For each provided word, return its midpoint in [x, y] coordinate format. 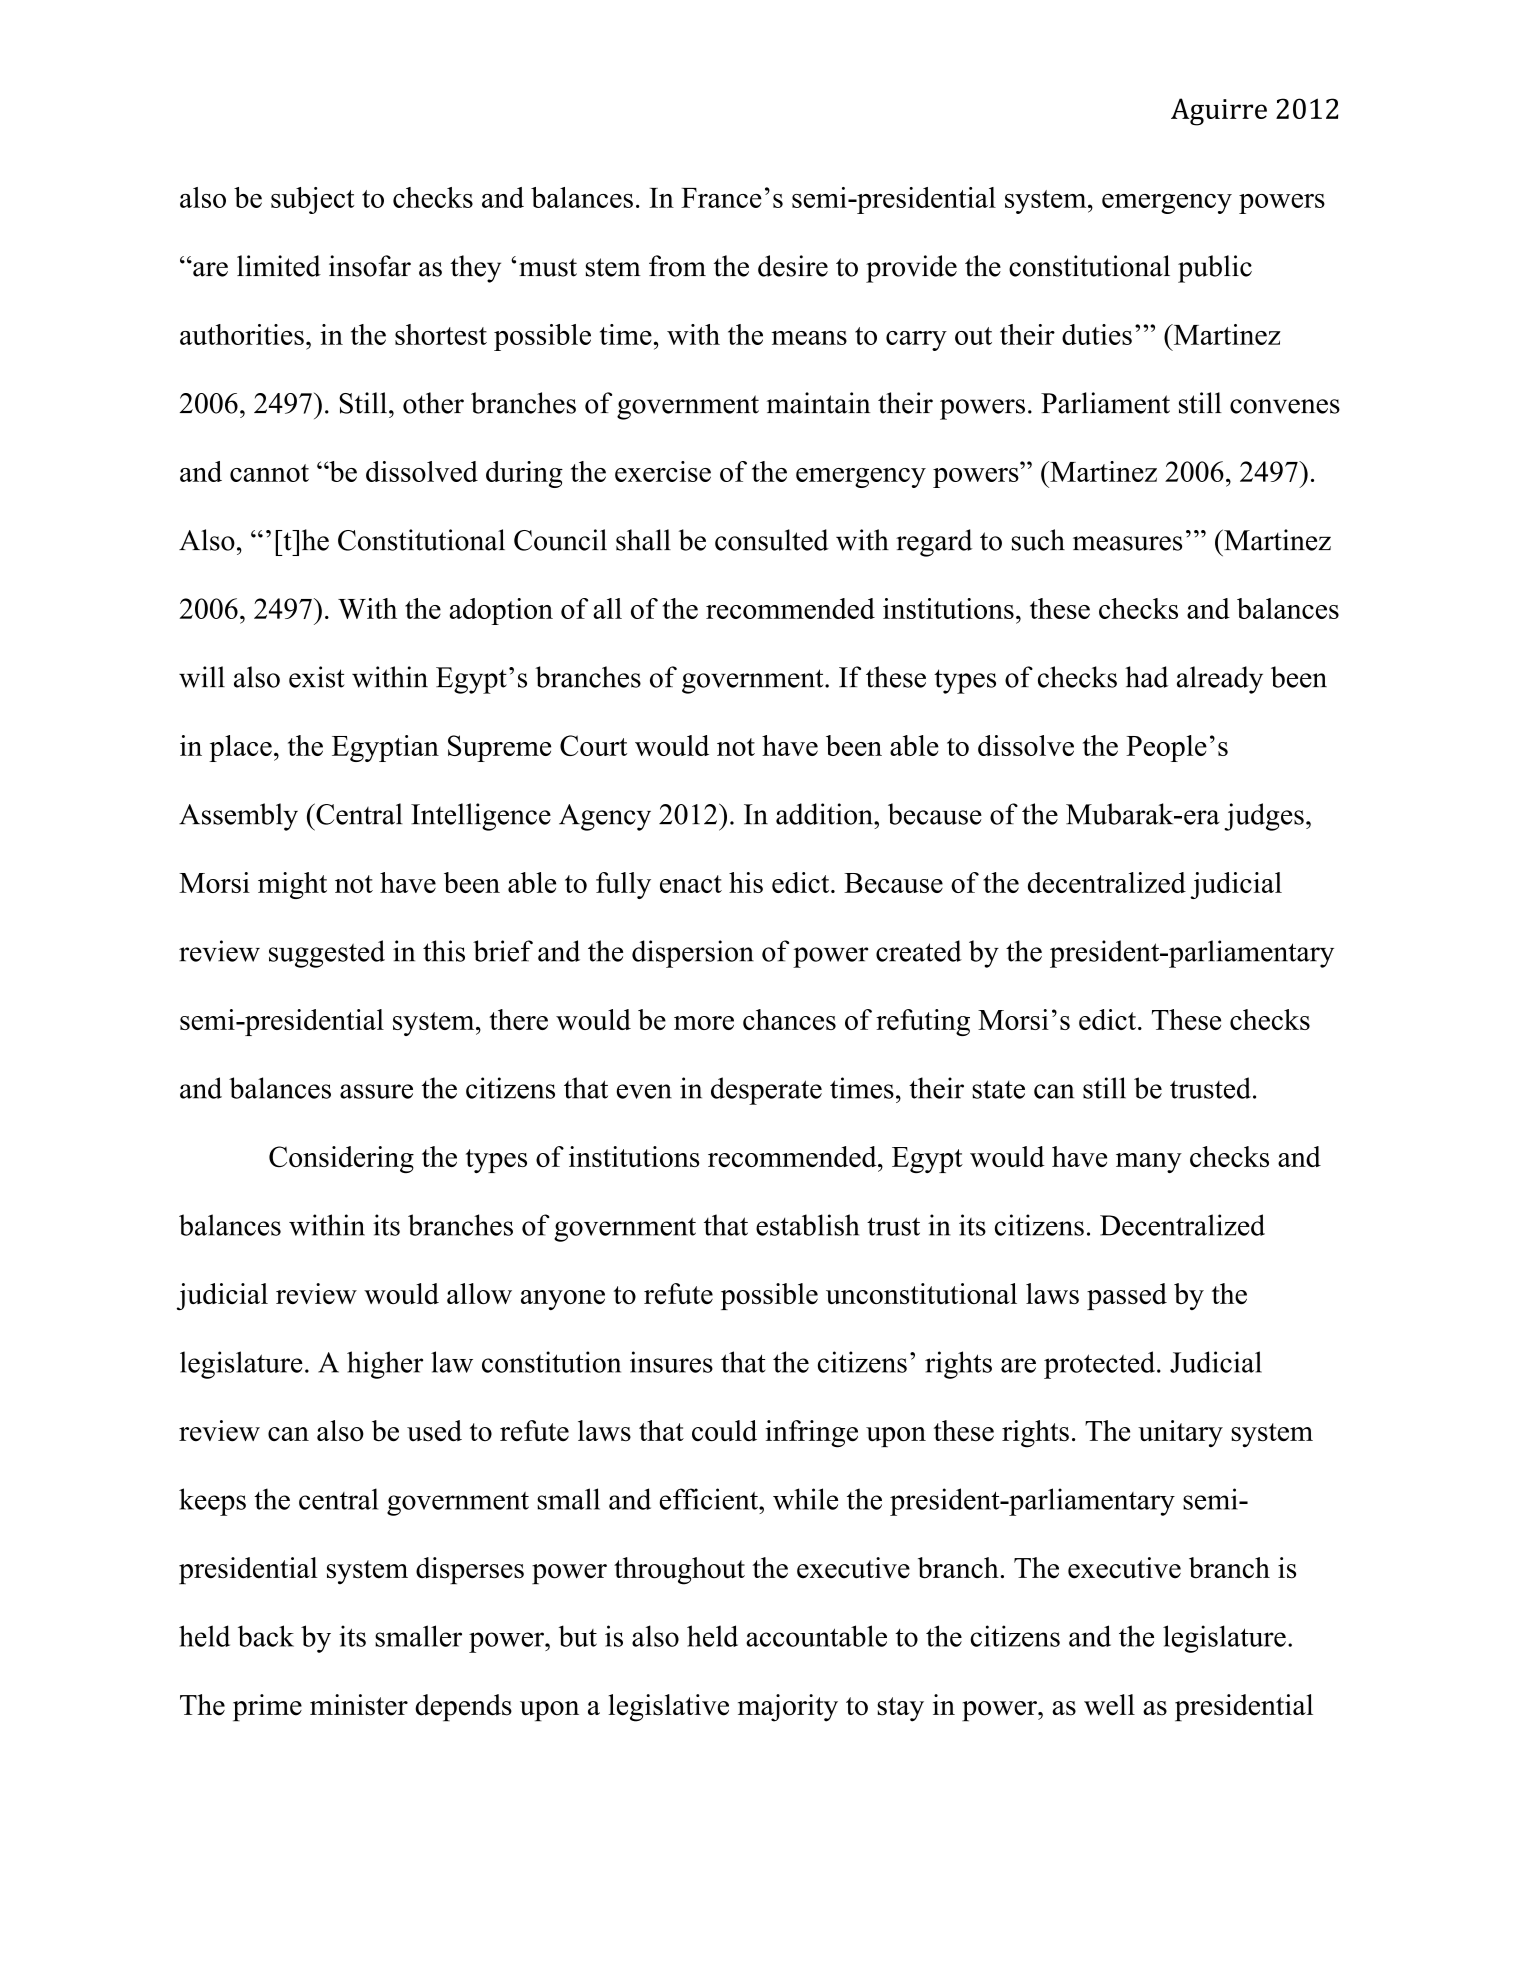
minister [359, 1705]
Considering [341, 1159]
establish [807, 1225]
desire [793, 266]
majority [788, 1708]
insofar [370, 266]
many [1149, 1163]
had [1146, 677]
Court [593, 745]
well [1109, 1705]
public [1215, 269]
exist [317, 677]
